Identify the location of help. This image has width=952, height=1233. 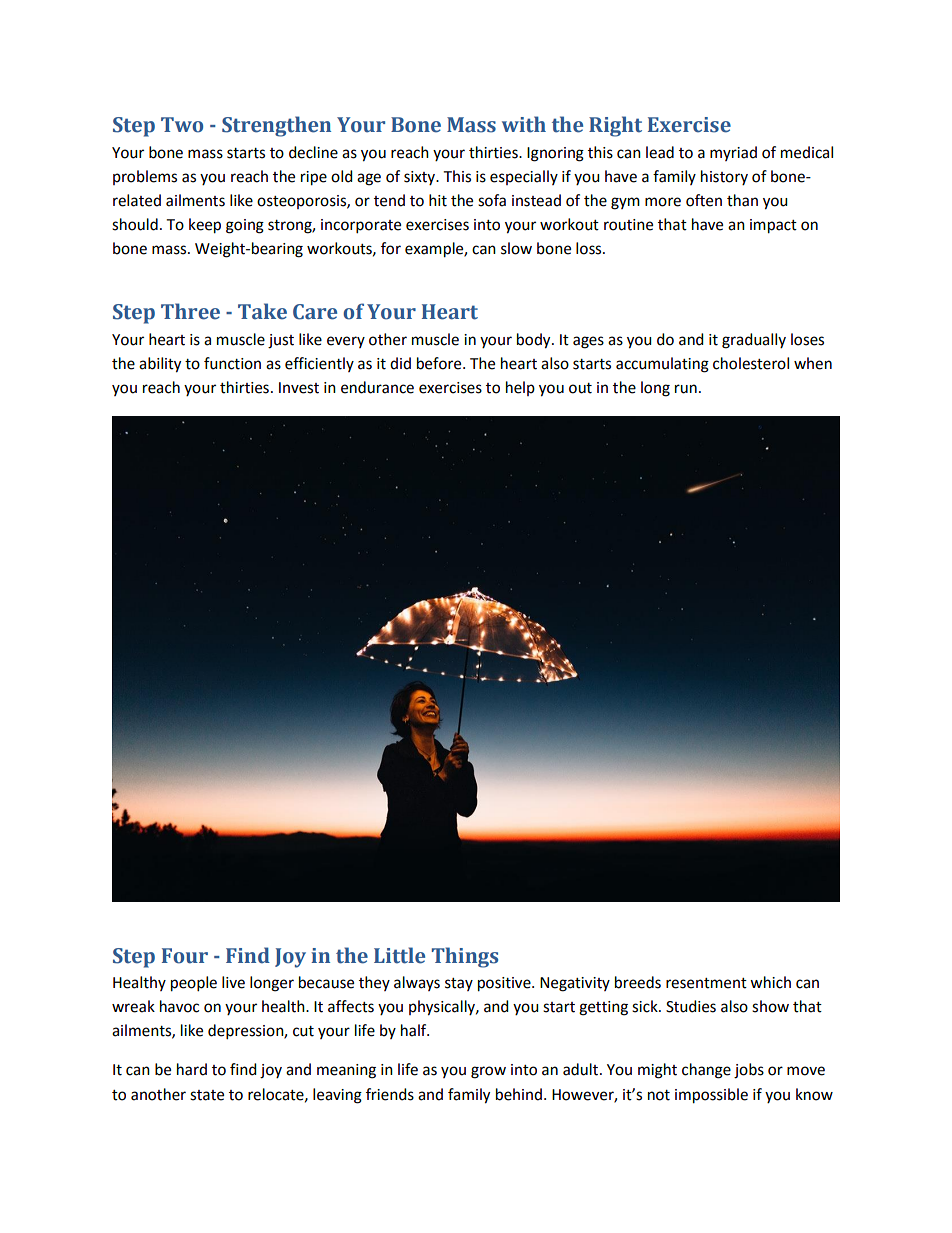
(520, 388).
